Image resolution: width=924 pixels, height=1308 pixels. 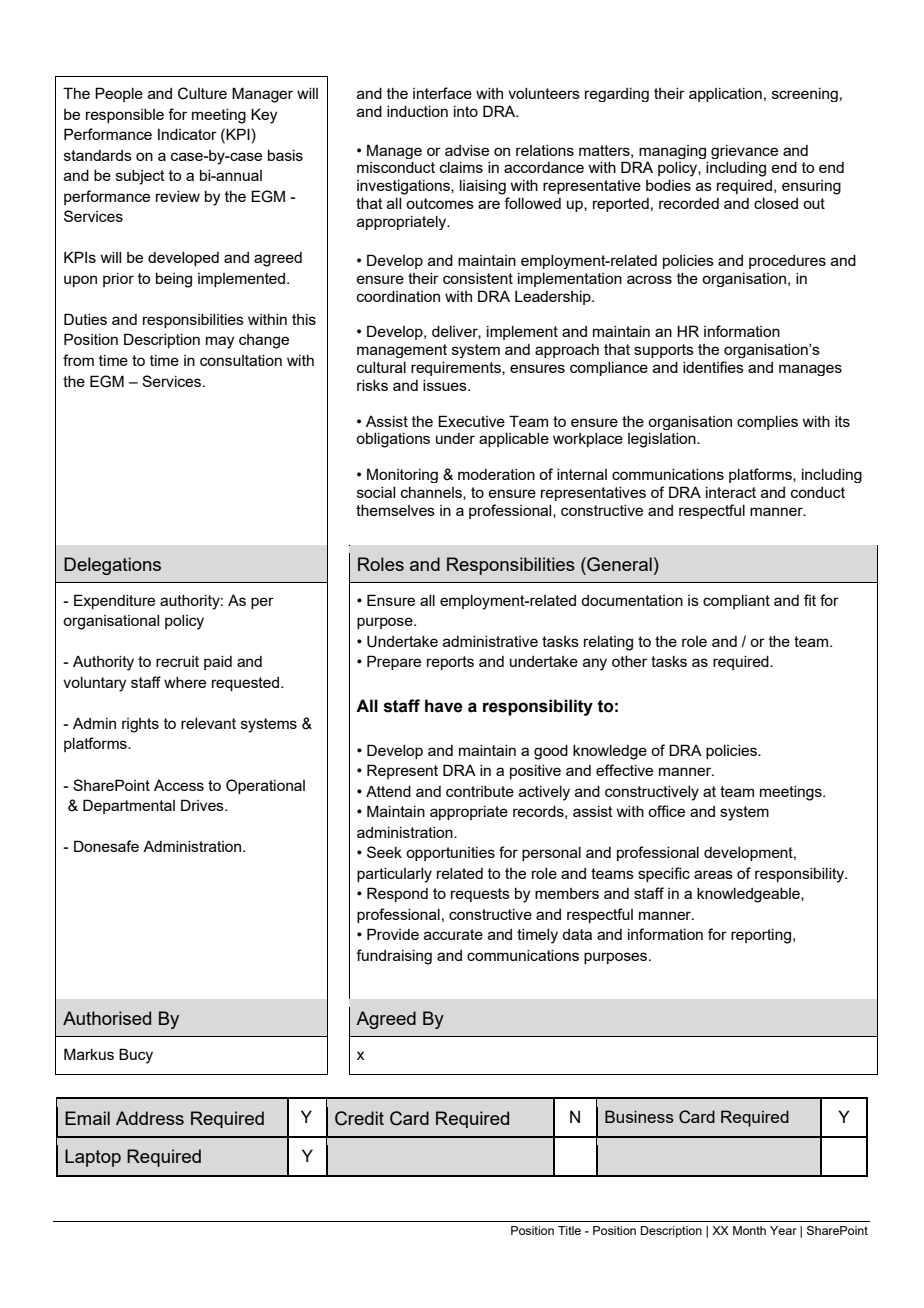 I want to click on Month, so click(x=749, y=1230).
